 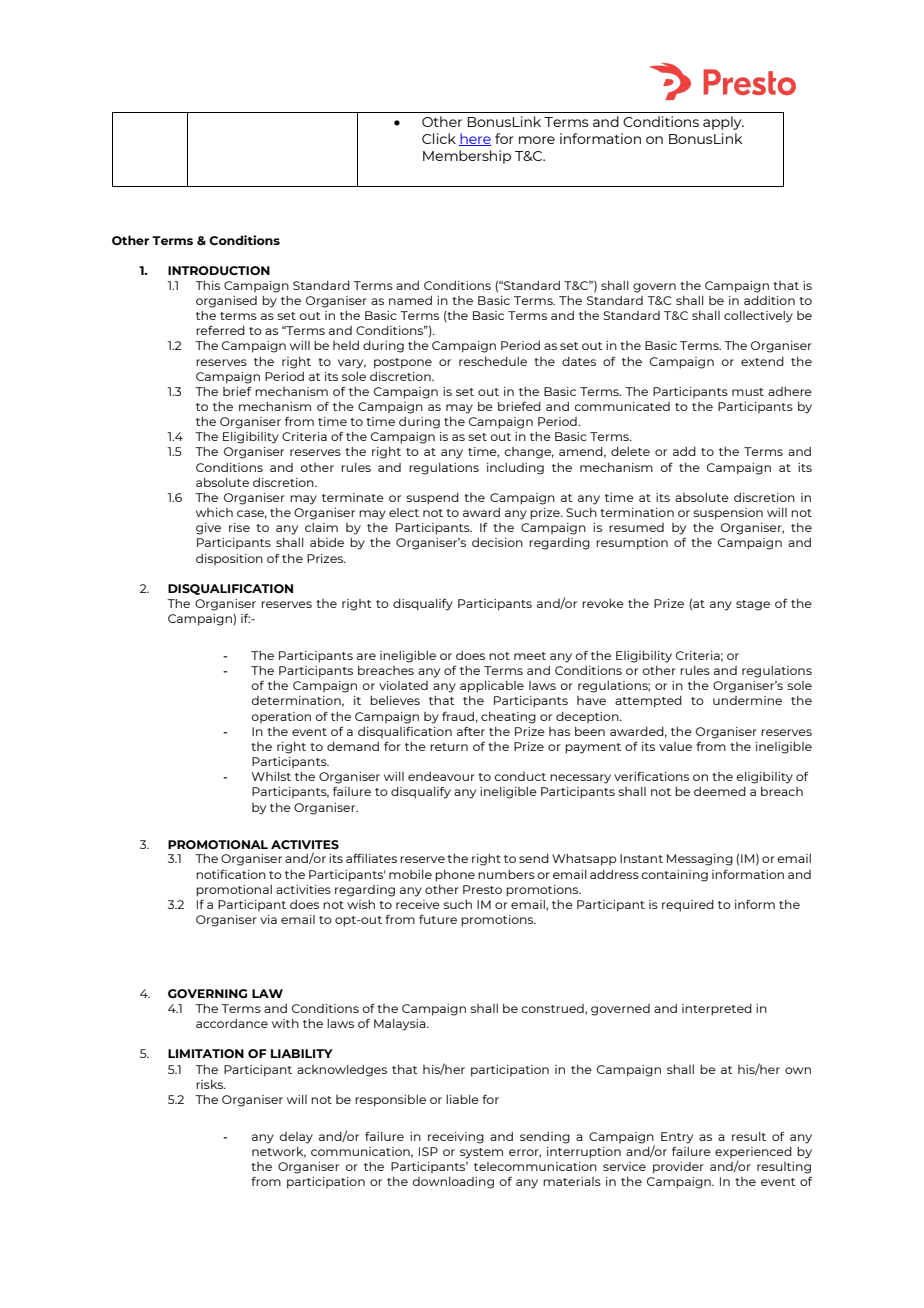 I want to click on network, so click(x=279, y=1152).
